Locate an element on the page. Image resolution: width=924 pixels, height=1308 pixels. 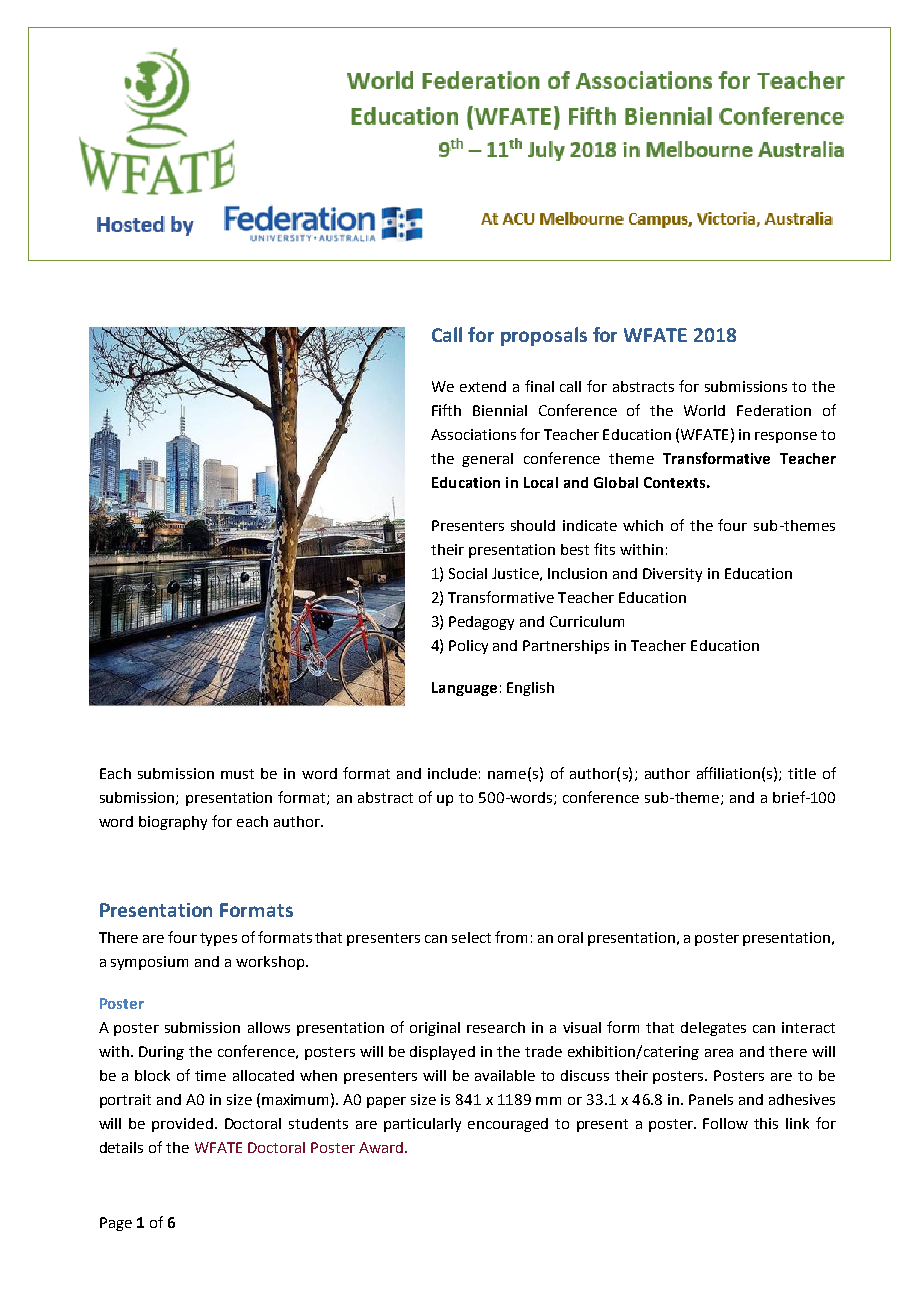
Page is located at coordinates (116, 1224).
